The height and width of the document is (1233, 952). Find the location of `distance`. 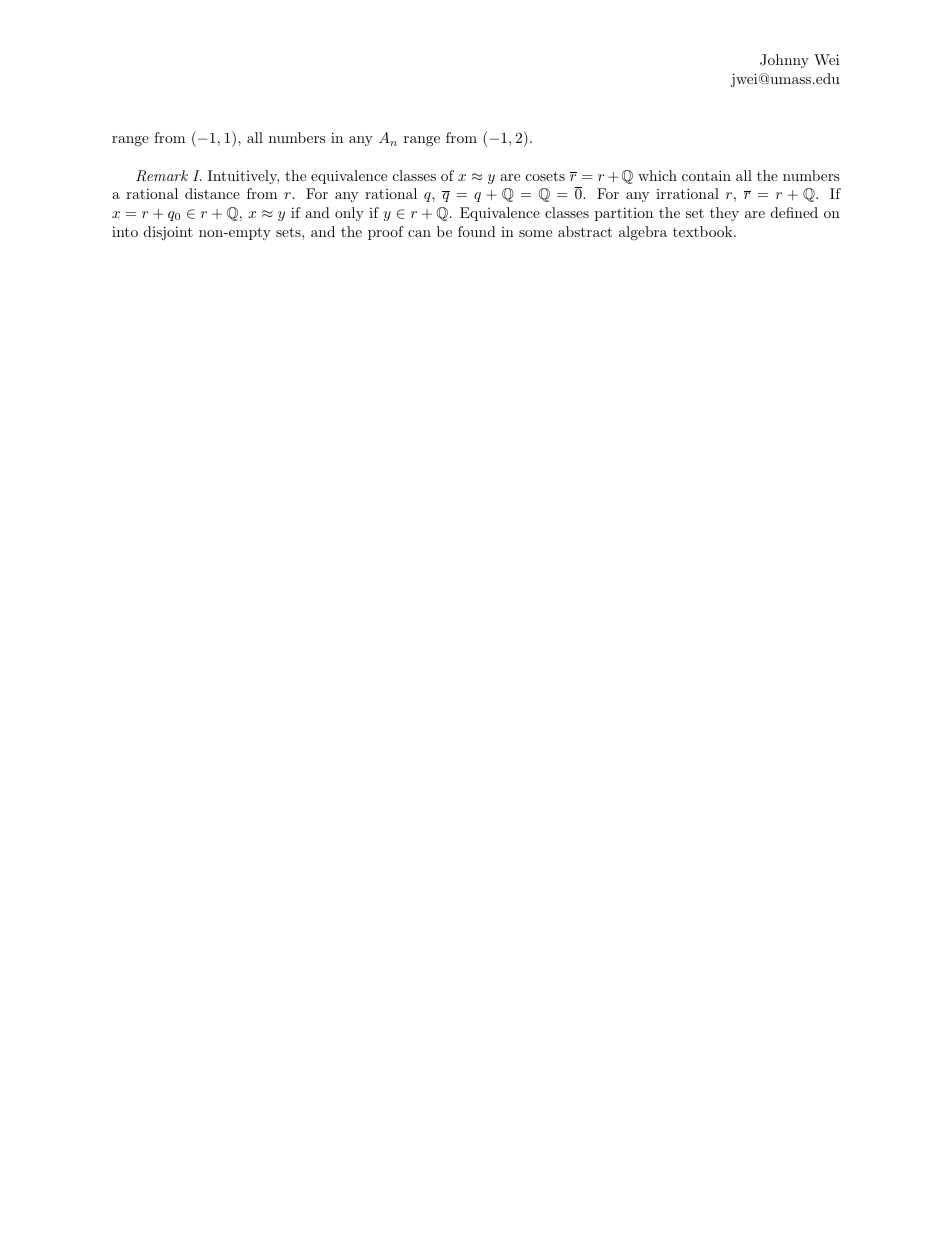

distance is located at coordinates (212, 193).
